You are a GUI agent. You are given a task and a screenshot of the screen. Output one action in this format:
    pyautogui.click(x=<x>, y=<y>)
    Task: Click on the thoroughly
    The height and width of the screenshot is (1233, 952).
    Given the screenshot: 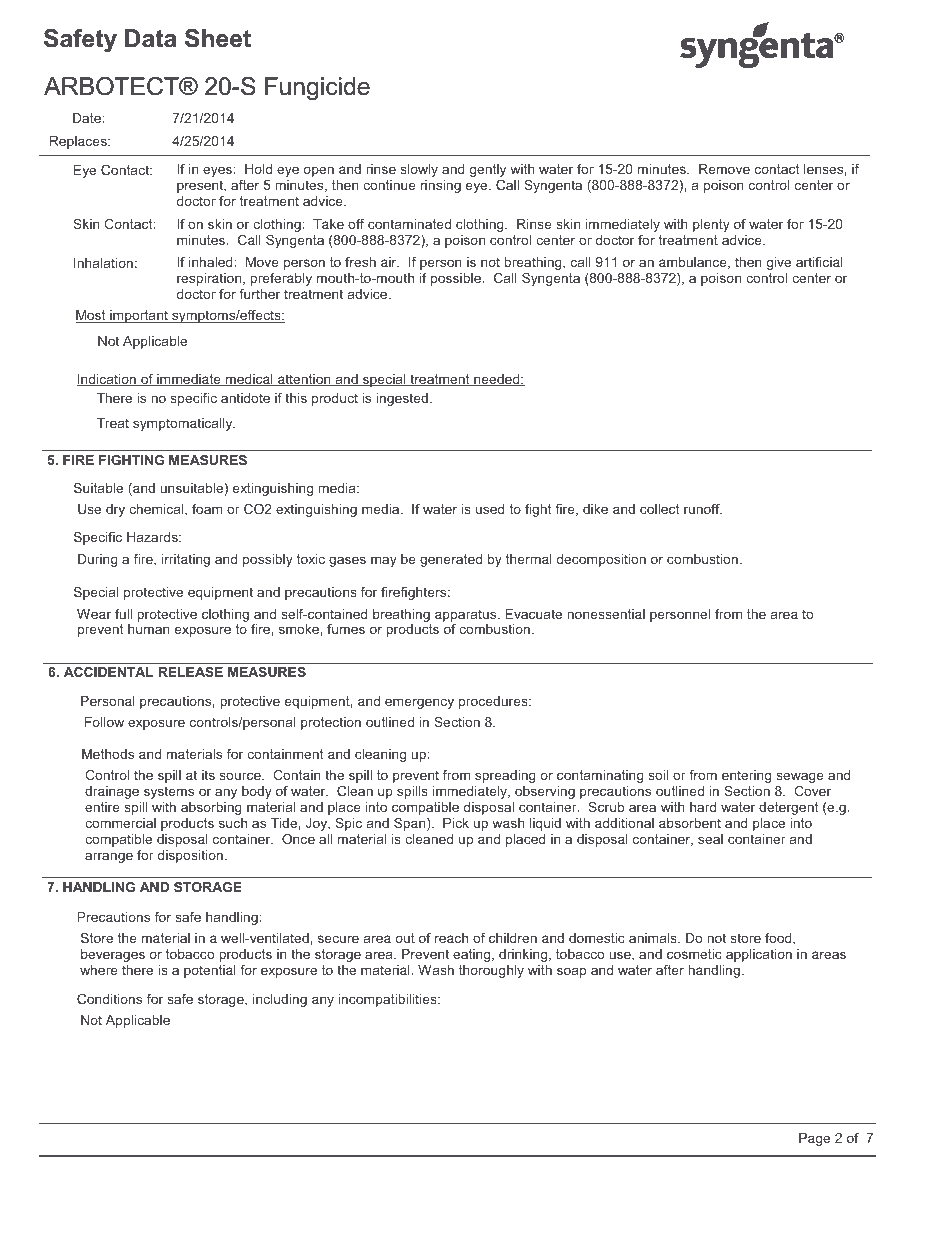 What is the action you would take?
    pyautogui.click(x=491, y=971)
